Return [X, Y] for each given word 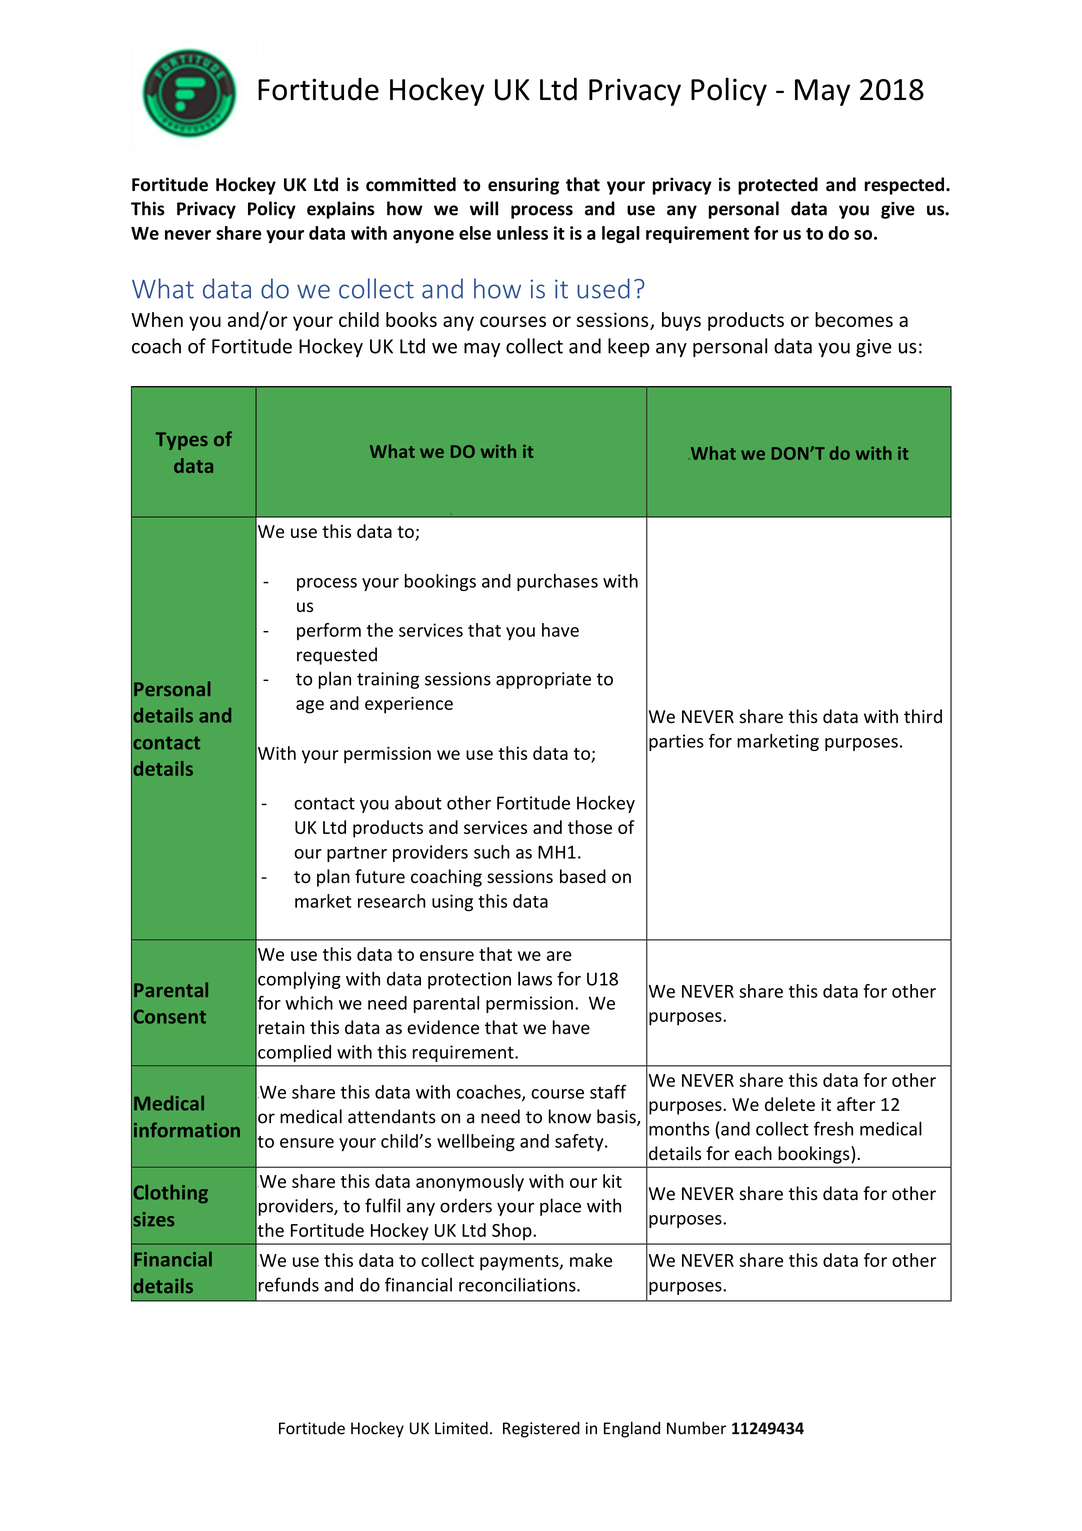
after [856, 1104]
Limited [461, 1428]
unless [522, 233]
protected [778, 186]
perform [329, 631]
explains [341, 210]
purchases [557, 582]
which [309, 1003]
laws [535, 978]
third [923, 716]
